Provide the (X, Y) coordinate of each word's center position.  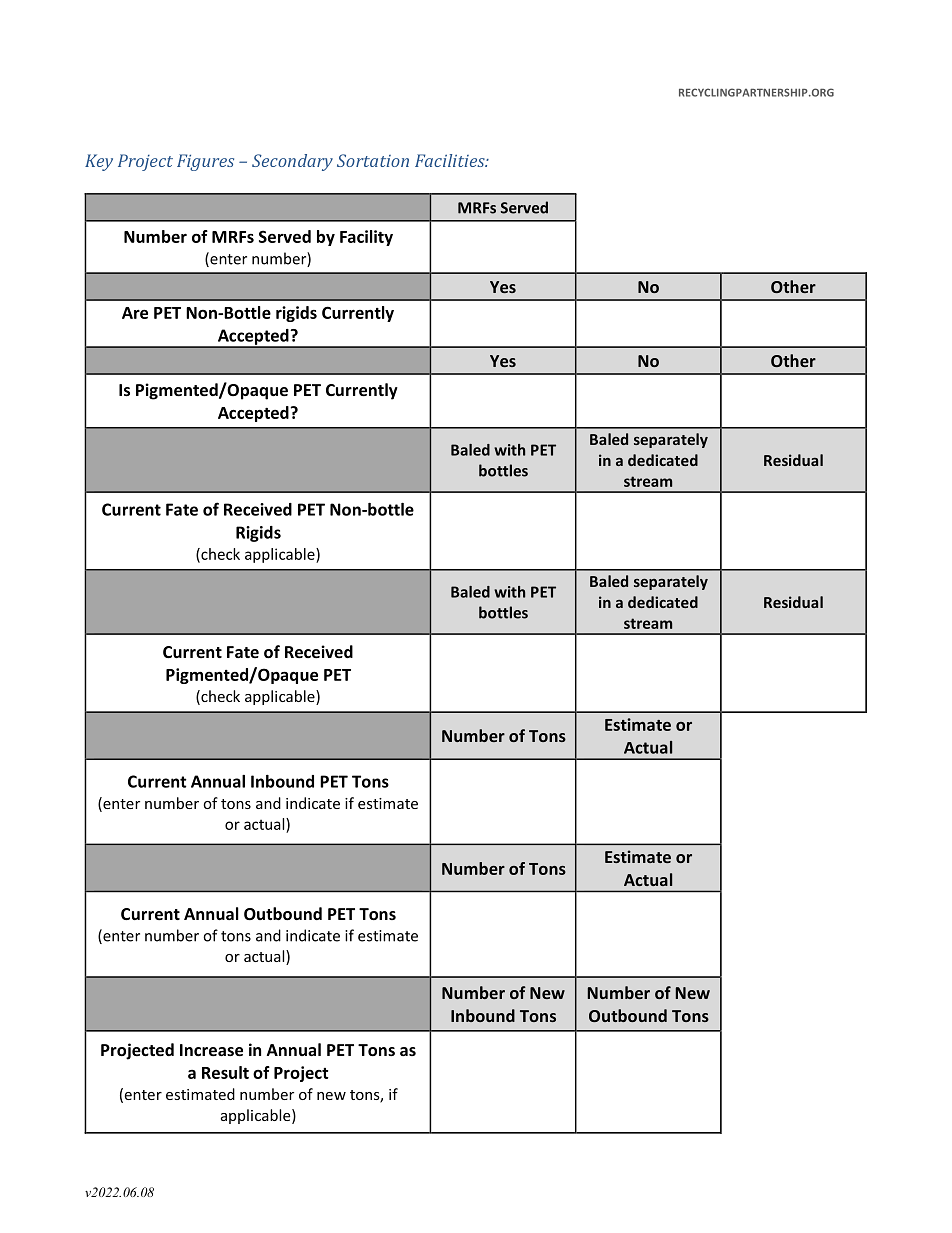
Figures (205, 162)
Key (99, 162)
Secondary (292, 162)
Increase (211, 1050)
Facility (366, 238)
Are (135, 313)
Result (225, 1072)
